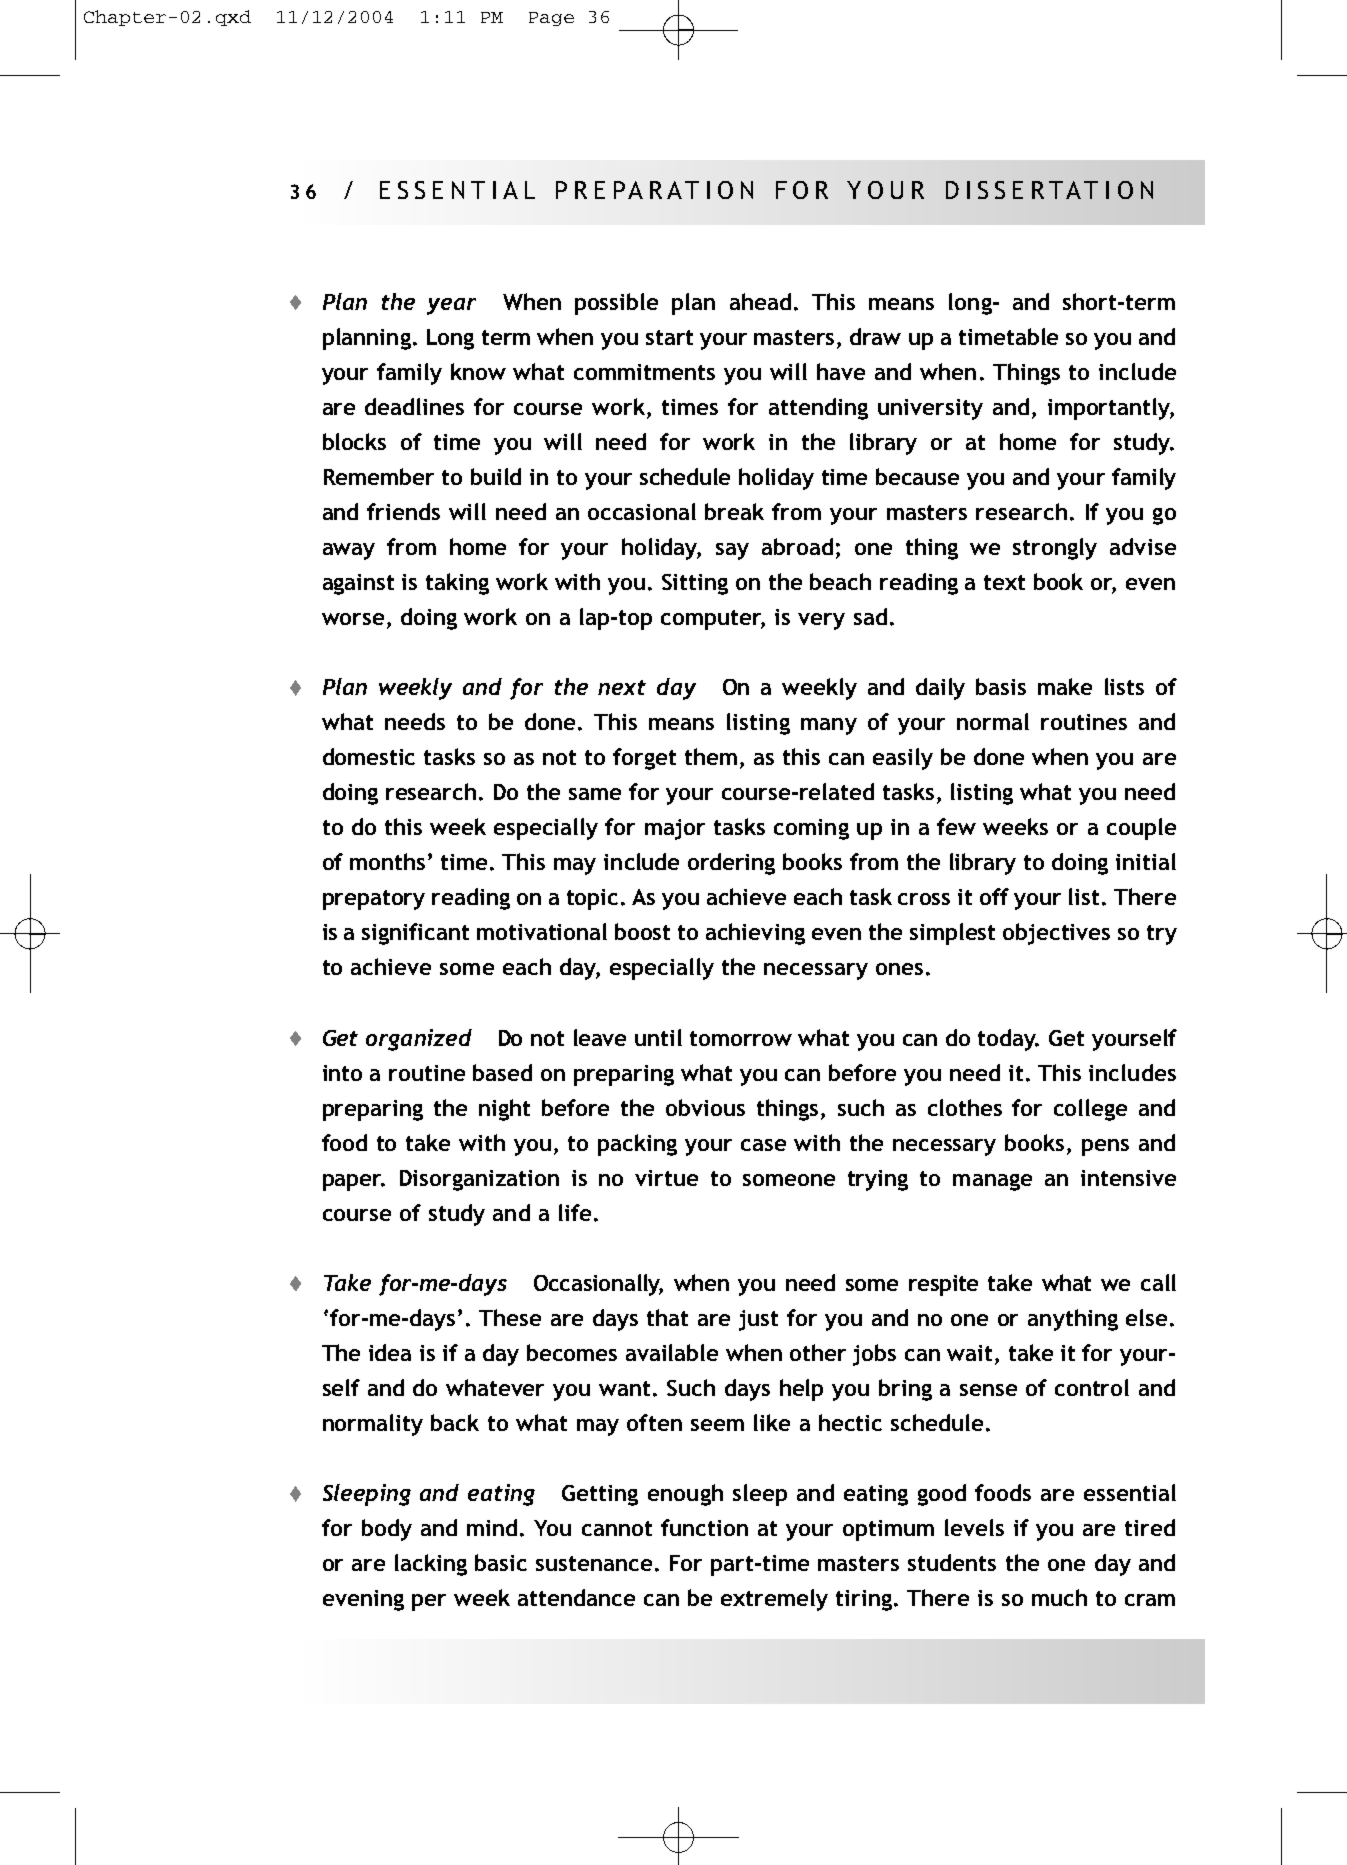 Image resolution: width=1347 pixels, height=1865 pixels. Describe the element at coordinates (704, 1527) in the screenshot. I see `function` at that location.
